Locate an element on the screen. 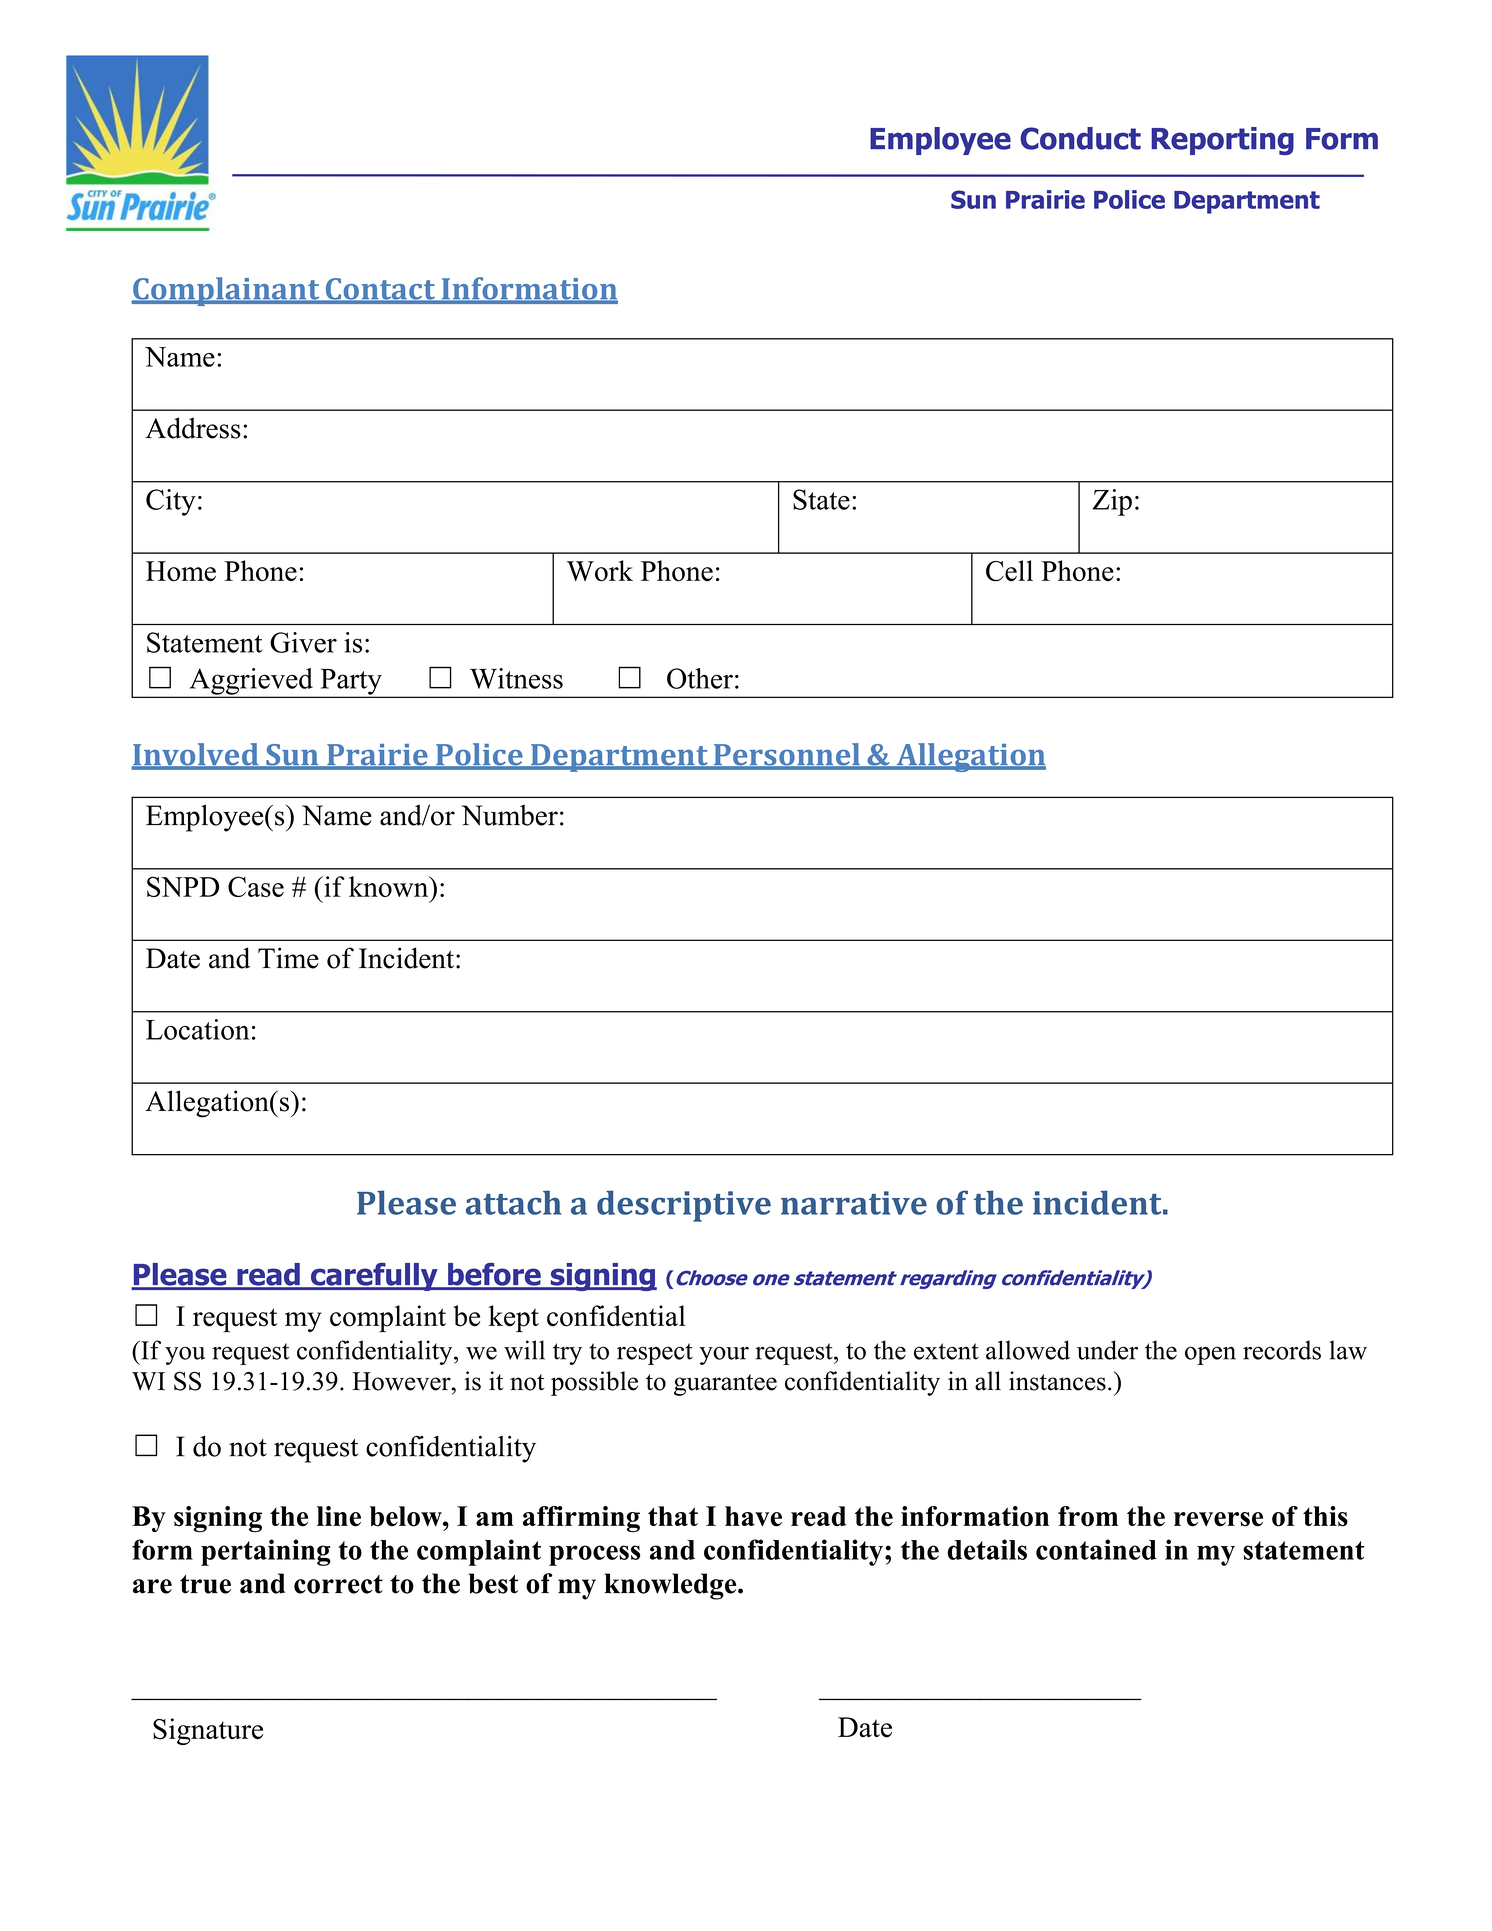 This screenshot has width=1492, height=1931. Complainant is located at coordinates (227, 291).
